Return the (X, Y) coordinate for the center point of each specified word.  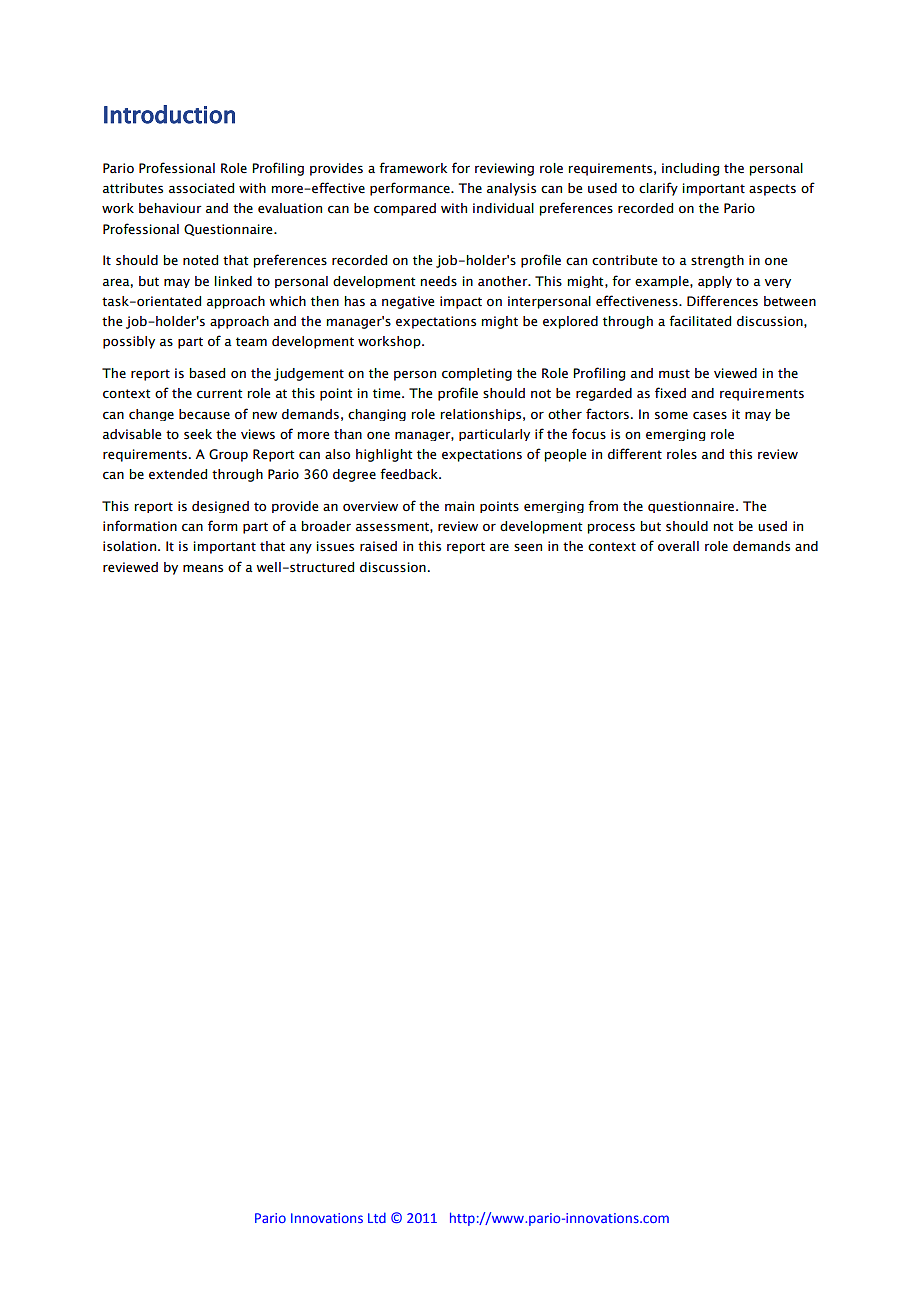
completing (477, 374)
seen (528, 547)
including (690, 169)
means (203, 568)
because (204, 414)
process (611, 528)
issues (335, 546)
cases (710, 415)
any (301, 549)
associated (201, 188)
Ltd (377, 1218)
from (603, 506)
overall (678, 546)
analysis (511, 189)
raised (378, 546)
